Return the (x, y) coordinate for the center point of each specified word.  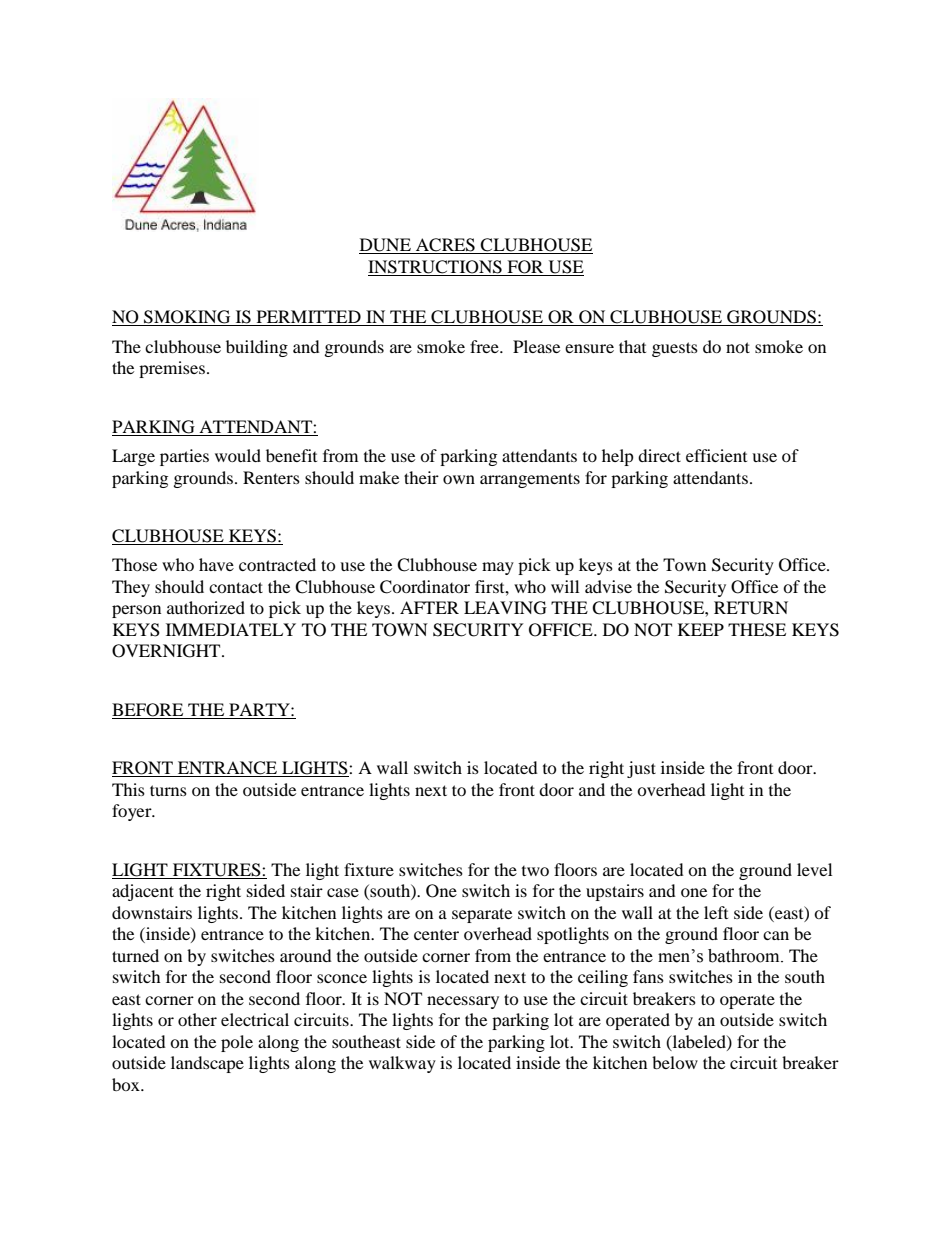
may (498, 568)
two (535, 871)
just (641, 769)
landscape (207, 1064)
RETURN (751, 608)
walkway (402, 1064)
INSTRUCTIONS (435, 267)
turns (168, 790)
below (675, 1062)
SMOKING (187, 318)
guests (675, 349)
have (216, 564)
